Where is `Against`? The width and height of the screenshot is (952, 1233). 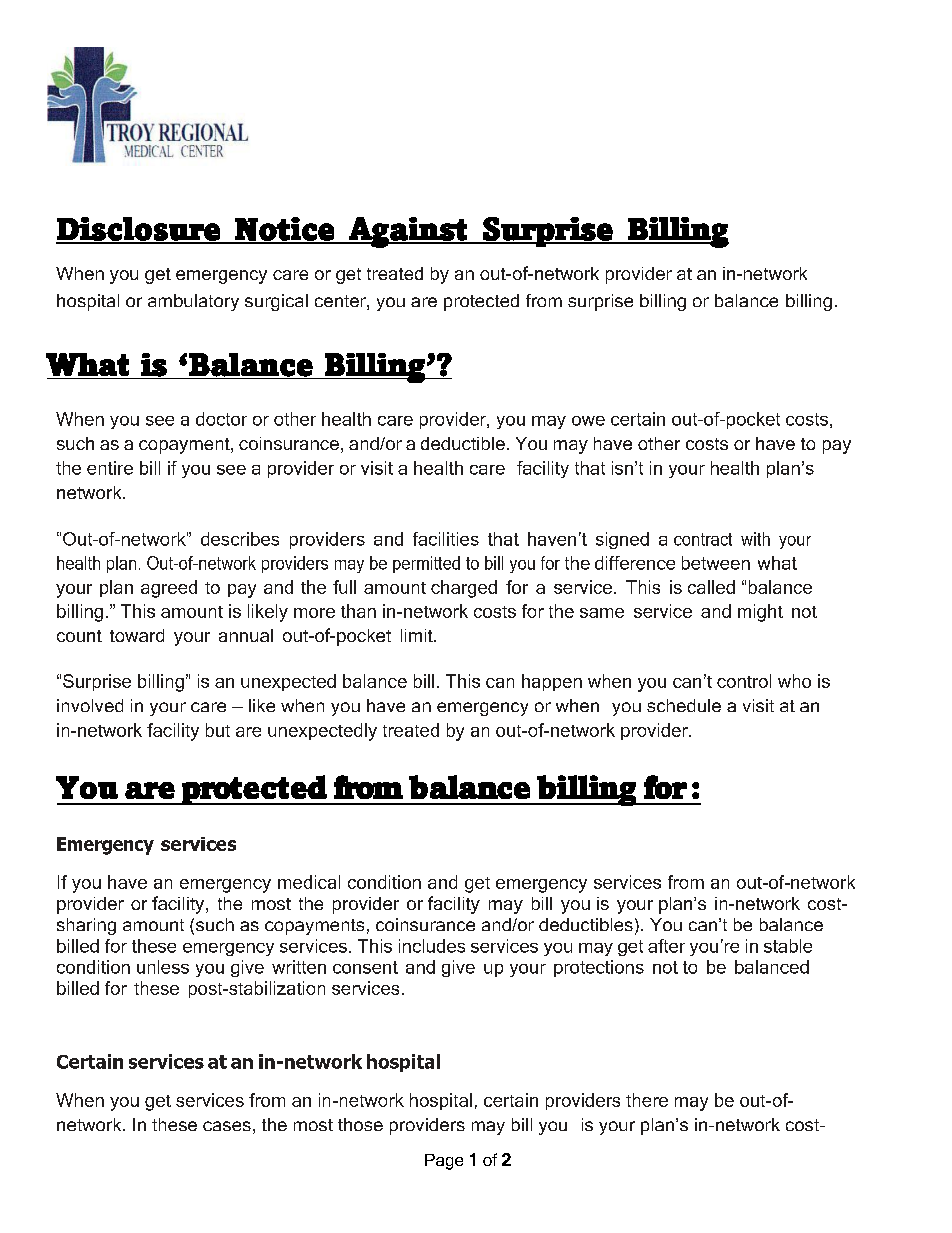
Against is located at coordinates (408, 232).
